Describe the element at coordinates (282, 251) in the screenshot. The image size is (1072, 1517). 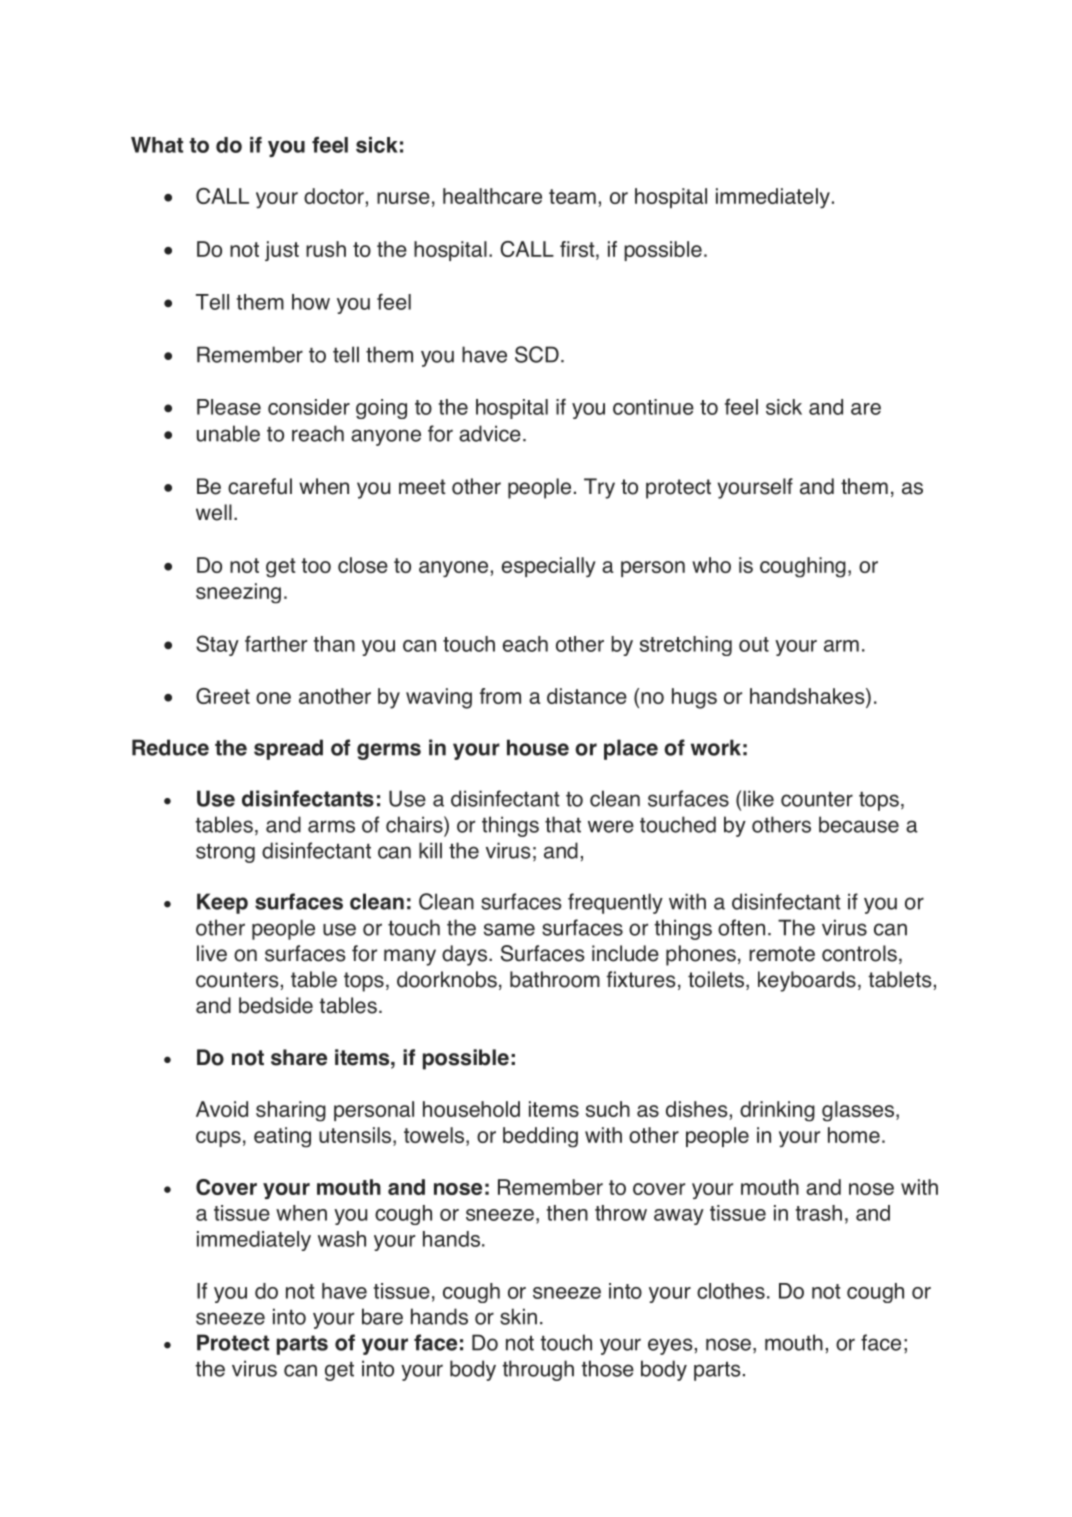
I see `just` at that location.
